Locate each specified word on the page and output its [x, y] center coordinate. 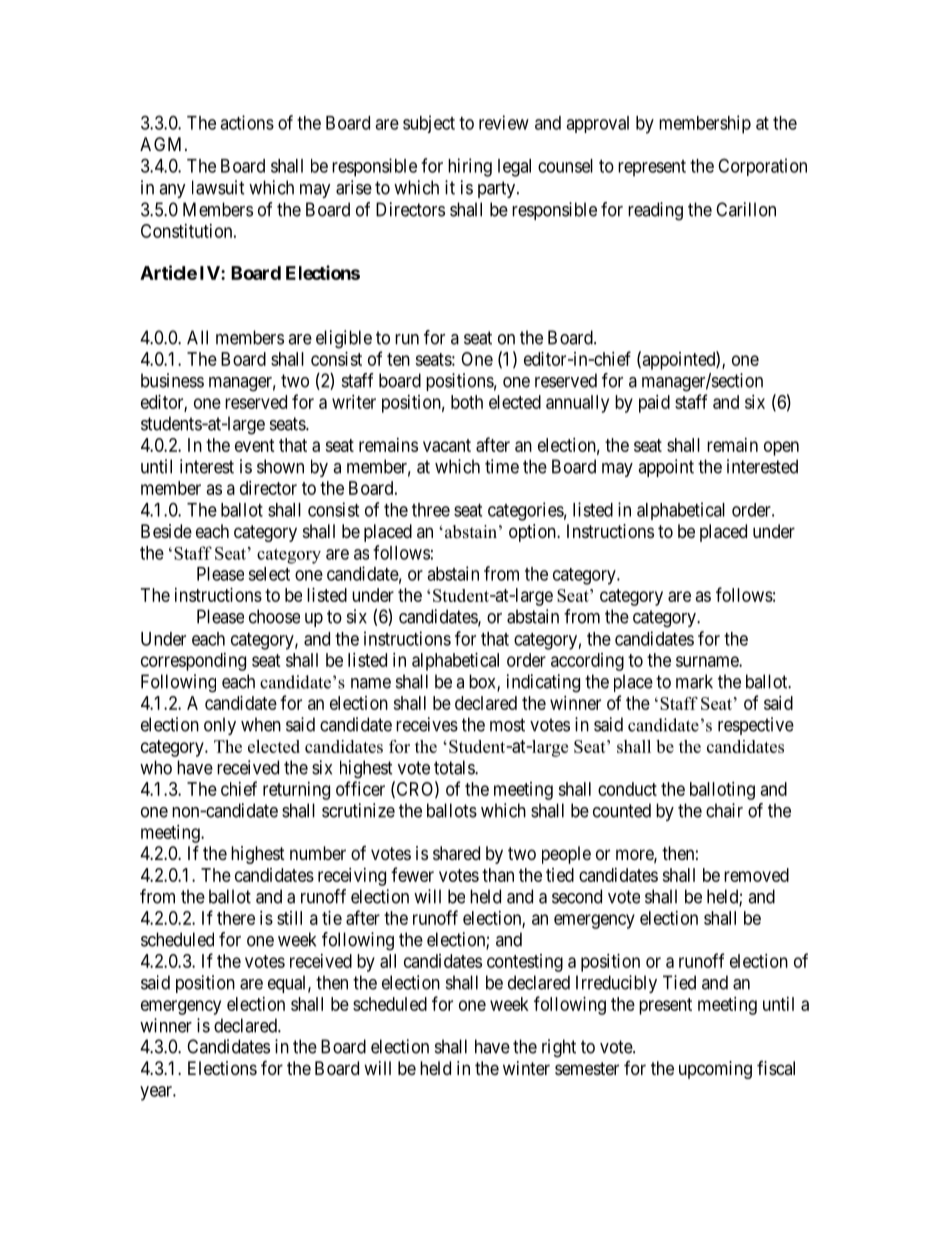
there [236, 918]
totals [455, 767]
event [255, 445]
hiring [470, 167]
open [781, 448]
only [220, 726]
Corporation [762, 167]
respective [756, 726]
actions [247, 122]
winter [526, 1068]
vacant [447, 445]
